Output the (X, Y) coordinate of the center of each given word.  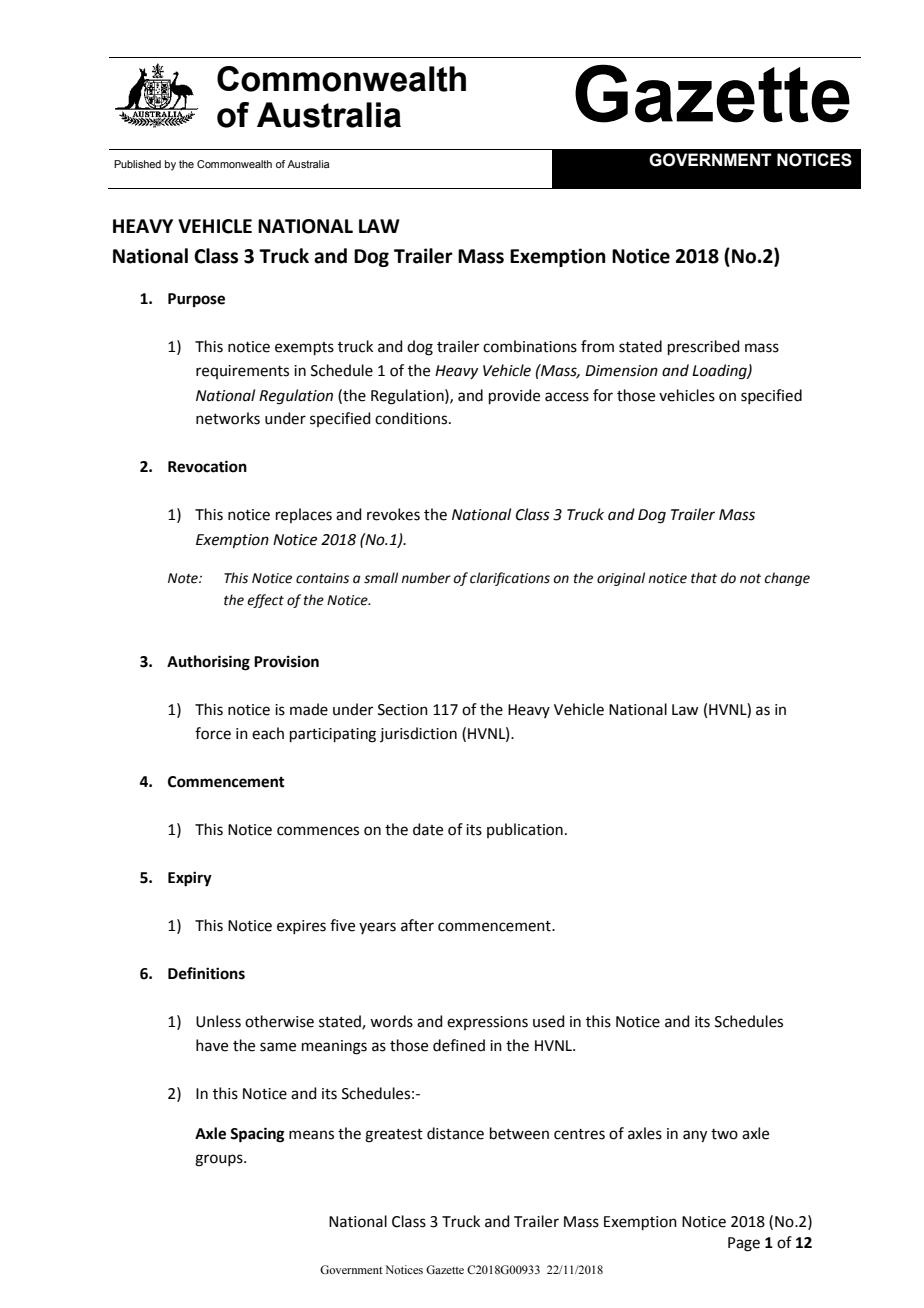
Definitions (206, 973)
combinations (530, 346)
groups (220, 1160)
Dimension (621, 371)
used (549, 1021)
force (213, 733)
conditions (412, 418)
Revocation (207, 466)
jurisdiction (418, 734)
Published (137, 164)
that (704, 578)
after (417, 925)
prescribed (704, 347)
